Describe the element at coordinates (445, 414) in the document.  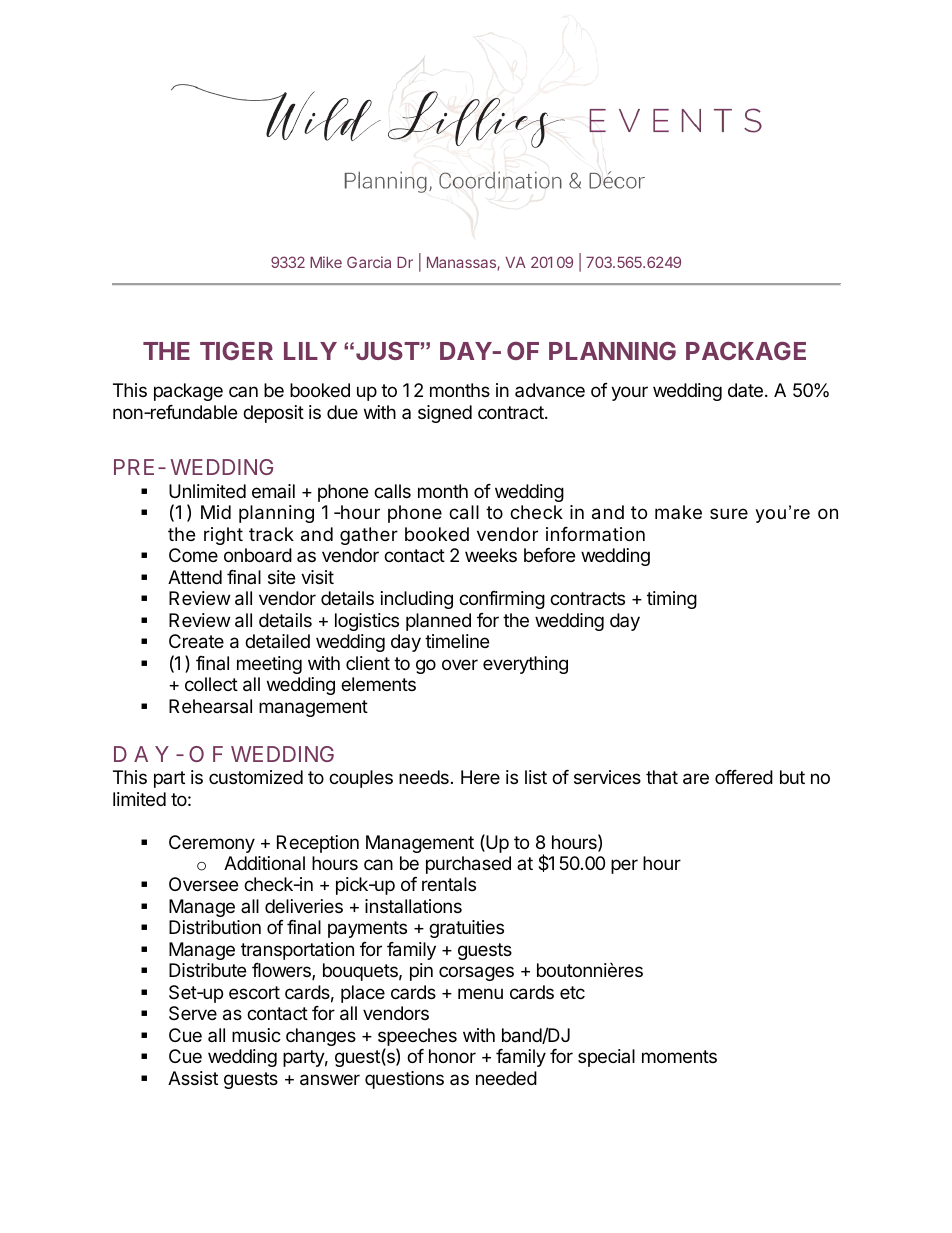
I see `signed` at that location.
